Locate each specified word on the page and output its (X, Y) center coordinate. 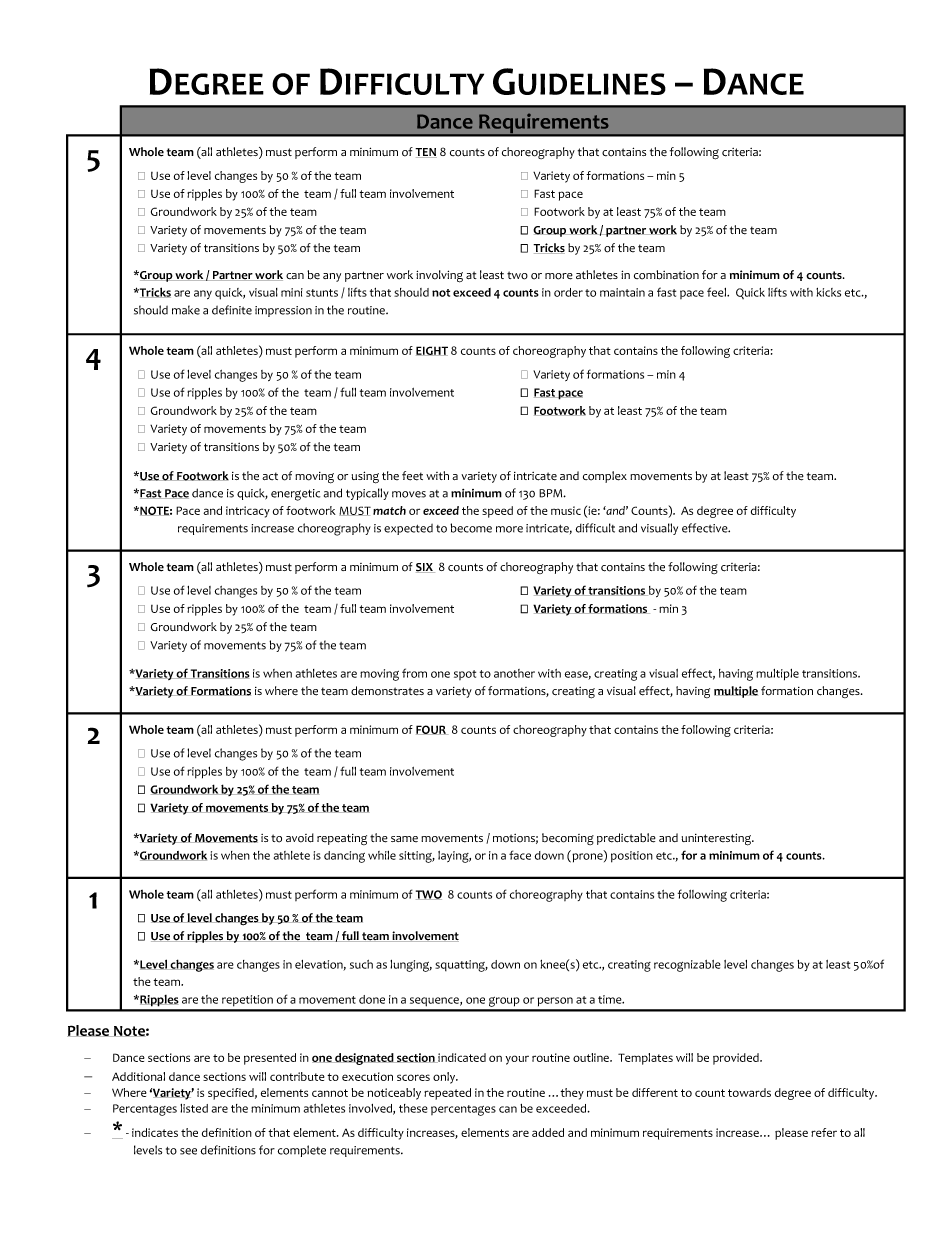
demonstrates (387, 691)
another (514, 673)
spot (465, 675)
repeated (447, 1094)
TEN (426, 153)
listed (194, 1108)
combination (666, 275)
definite (232, 310)
